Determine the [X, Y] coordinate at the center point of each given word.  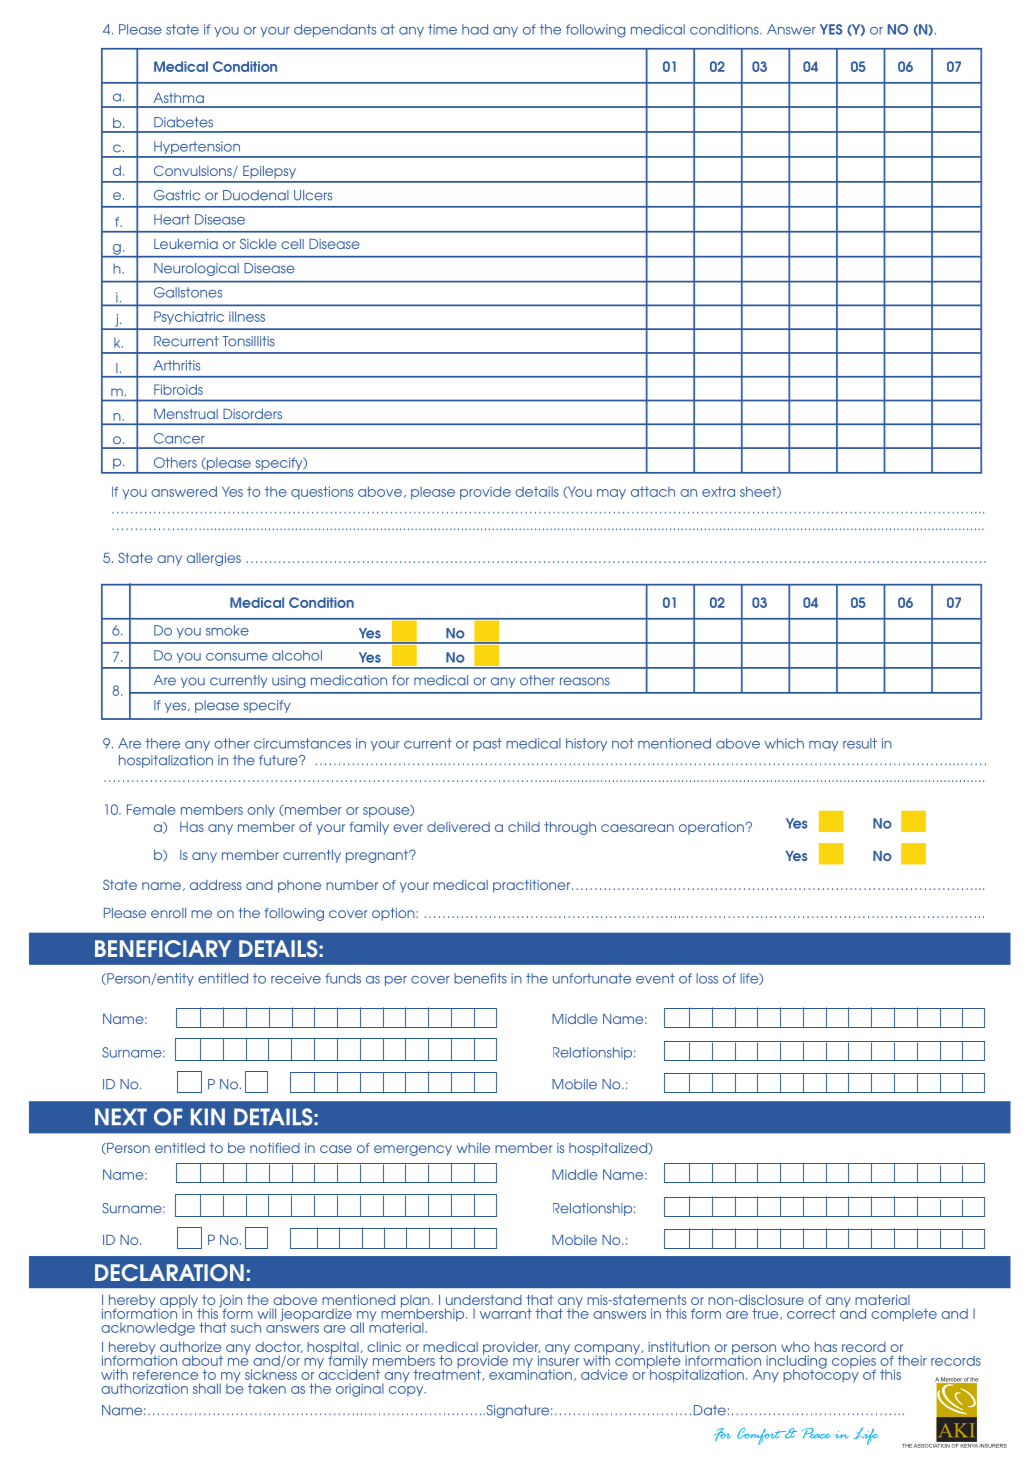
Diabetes [183, 122]
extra [718, 491]
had [475, 29]
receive [296, 978]
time [442, 29]
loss [707, 978]
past [487, 744]
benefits [480, 978]
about [202, 1360]
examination [530, 1373]
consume [237, 657]
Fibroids [178, 389]
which [784, 743]
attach [653, 491]
